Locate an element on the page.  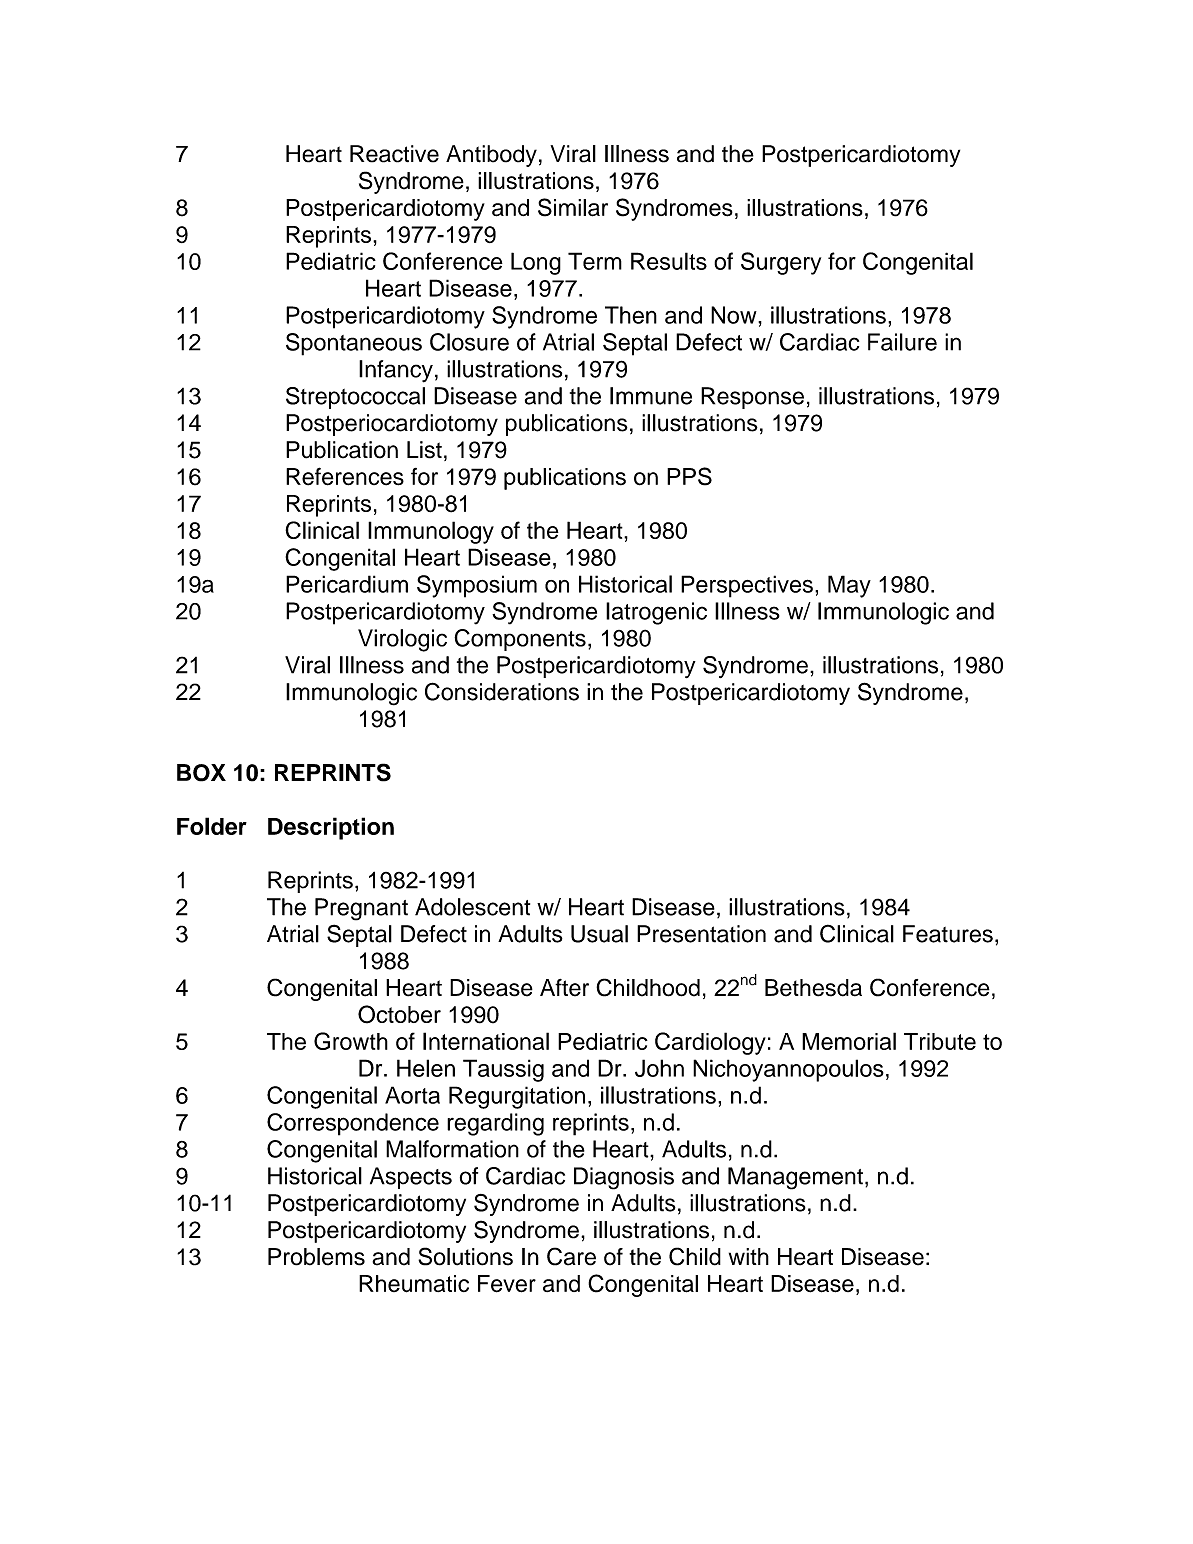
Immune is located at coordinates (651, 396).
